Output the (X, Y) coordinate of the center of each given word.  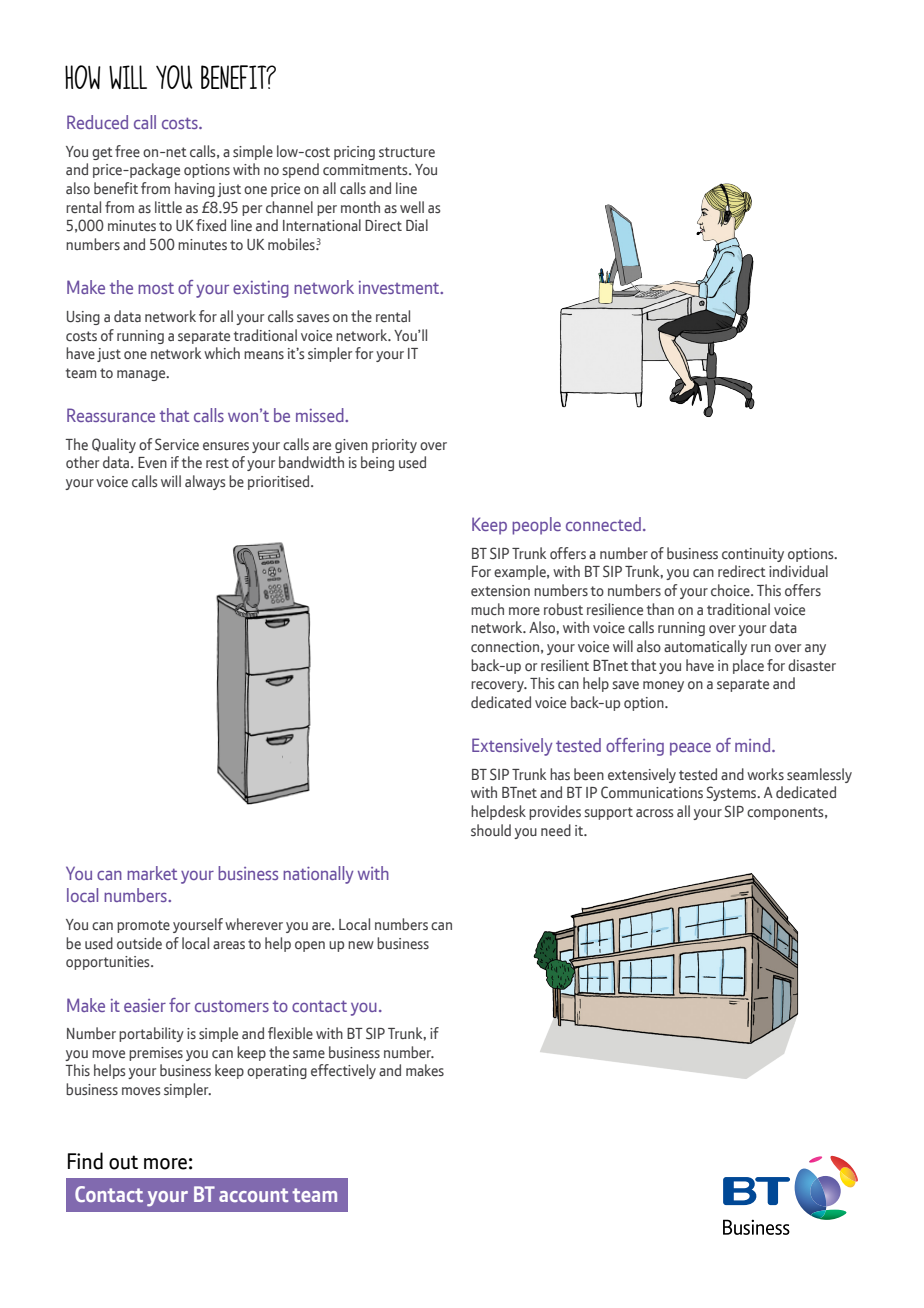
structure (407, 152)
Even (152, 462)
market (152, 873)
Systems (733, 793)
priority (394, 446)
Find (85, 1161)
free (127, 151)
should (491, 830)
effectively (343, 1071)
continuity (753, 555)
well (412, 207)
